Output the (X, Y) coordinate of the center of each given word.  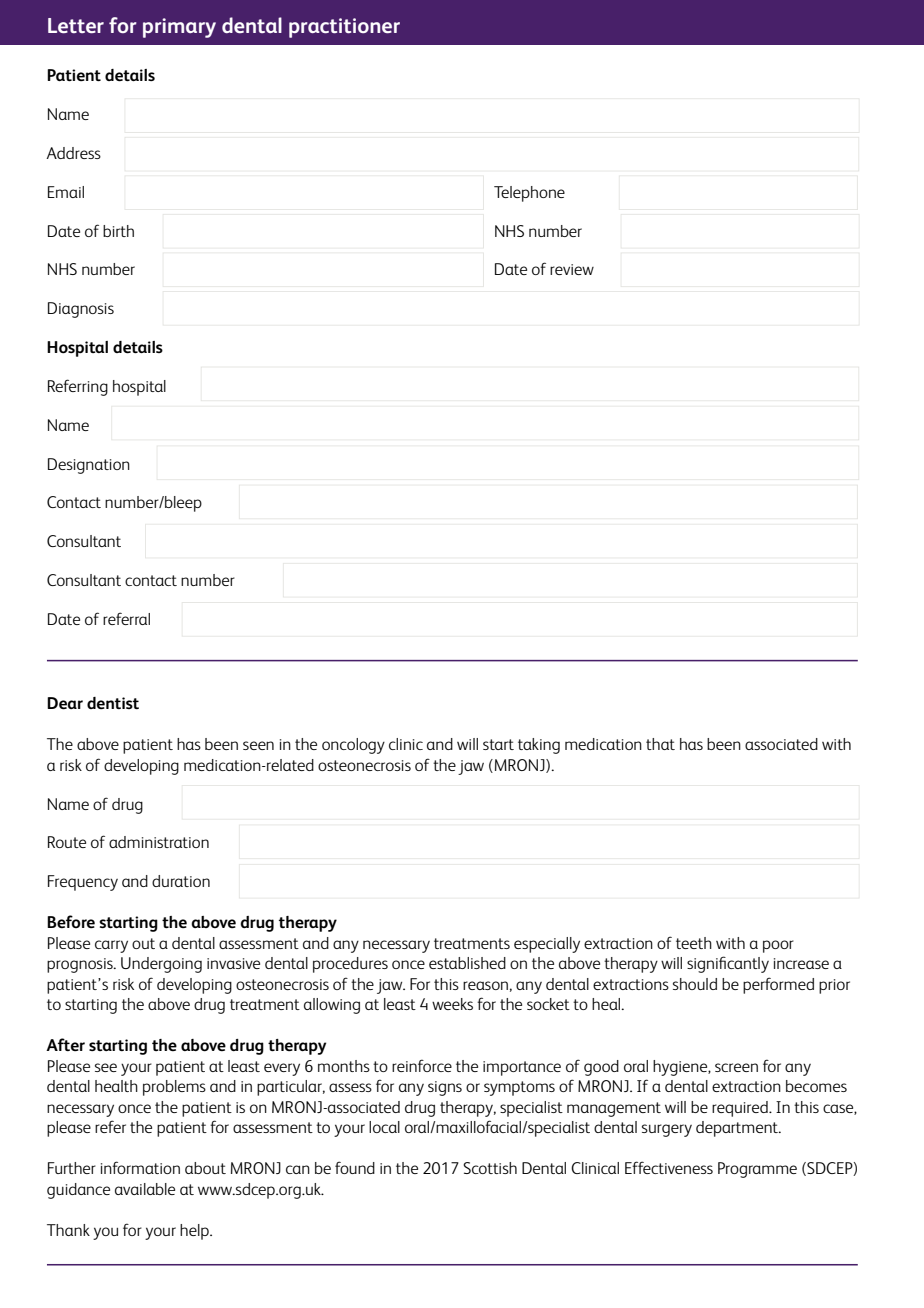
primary (179, 28)
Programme (757, 1170)
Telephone (529, 194)
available (145, 1189)
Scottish (490, 1168)
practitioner (344, 28)
